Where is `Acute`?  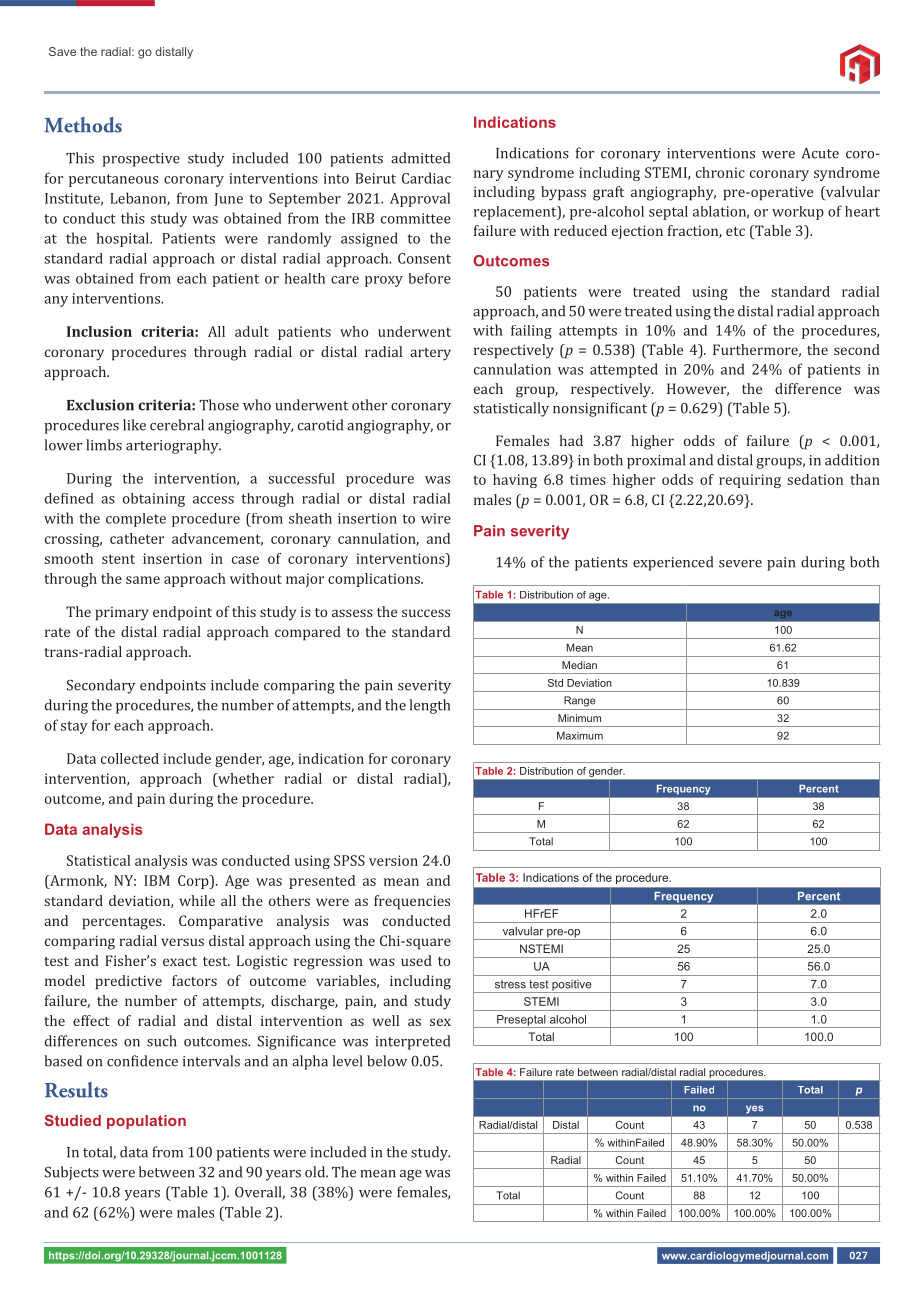
Acute is located at coordinates (820, 153).
